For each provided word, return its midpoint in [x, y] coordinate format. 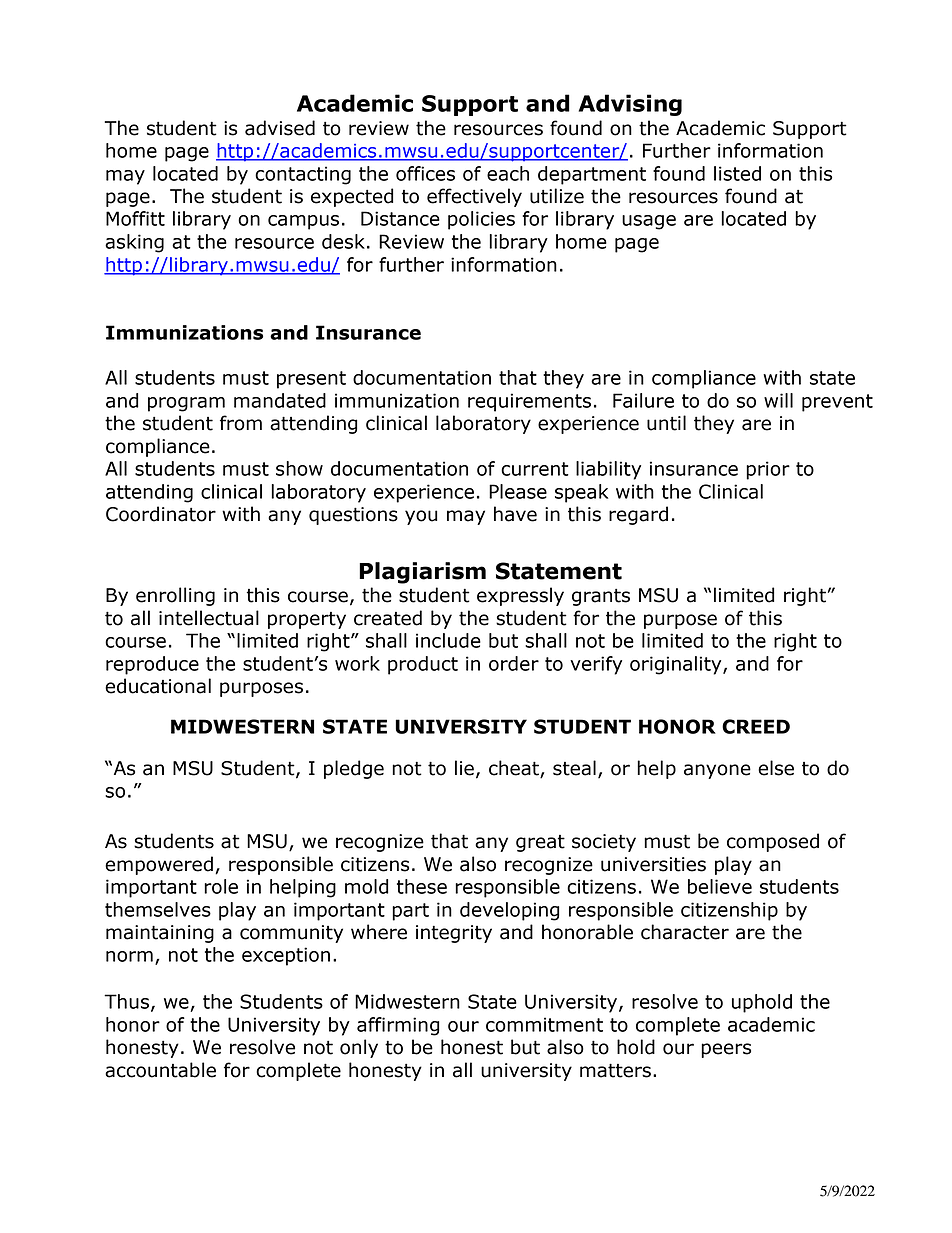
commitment [544, 1024]
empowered [159, 865]
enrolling [175, 596]
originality [677, 665]
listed [737, 173]
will [778, 400]
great [540, 843]
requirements [529, 402]
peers [726, 1050]
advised [280, 128]
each [508, 173]
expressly [520, 596]
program [186, 404]
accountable [160, 1070]
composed [773, 842]
